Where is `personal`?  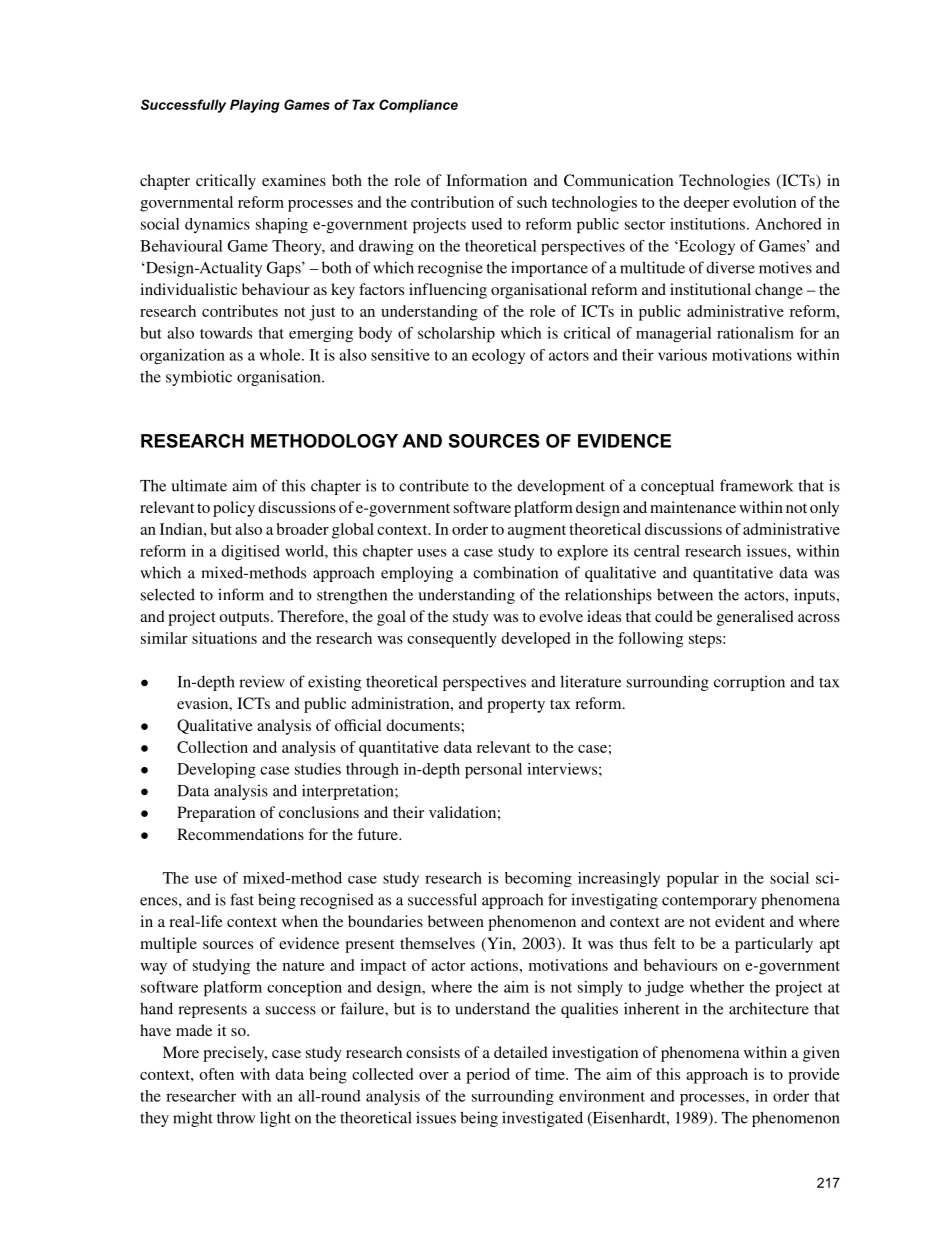 personal is located at coordinates (493, 771).
